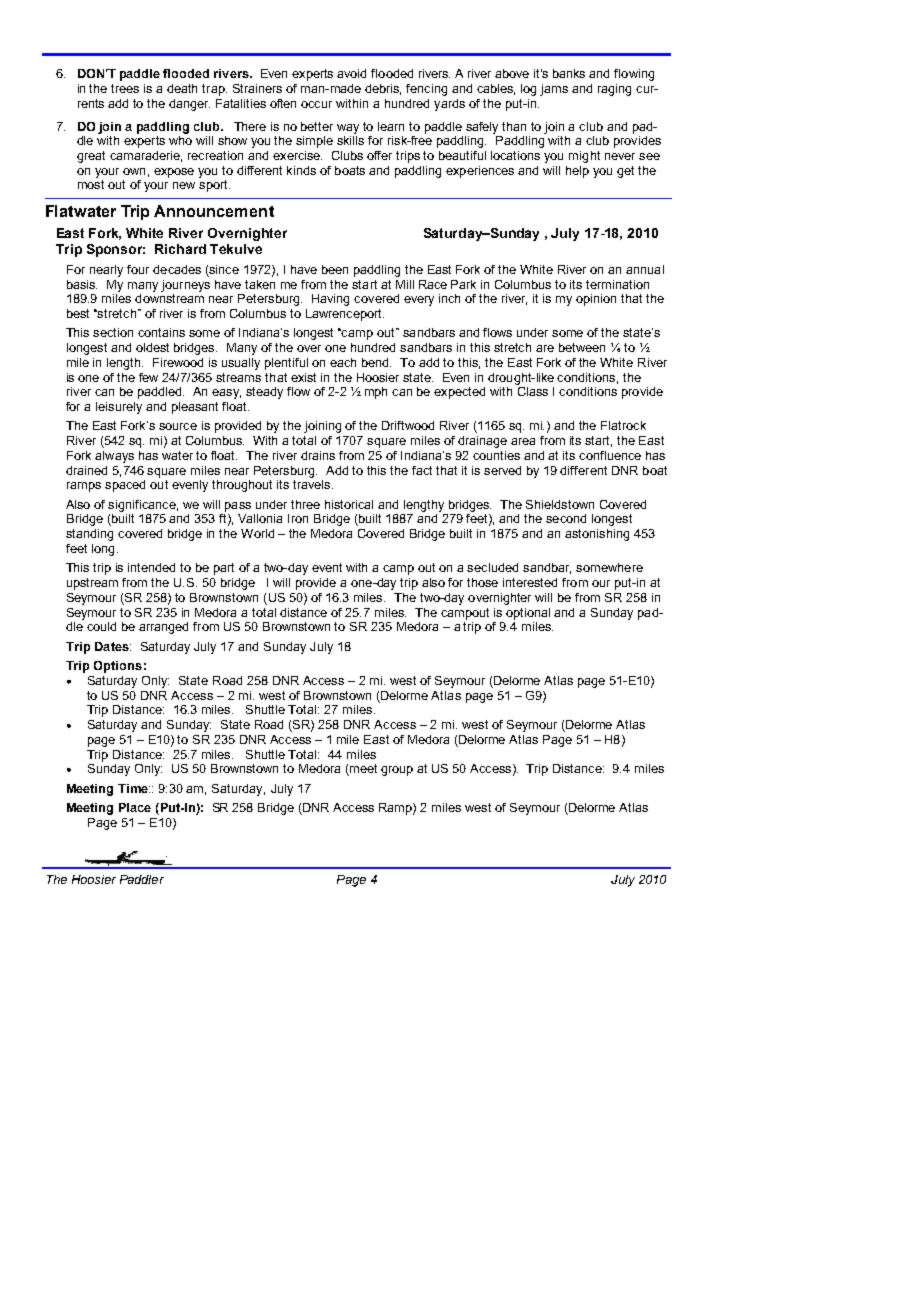 The width and height of the page is (924, 1308). I want to click on Time, so click(134, 788).
